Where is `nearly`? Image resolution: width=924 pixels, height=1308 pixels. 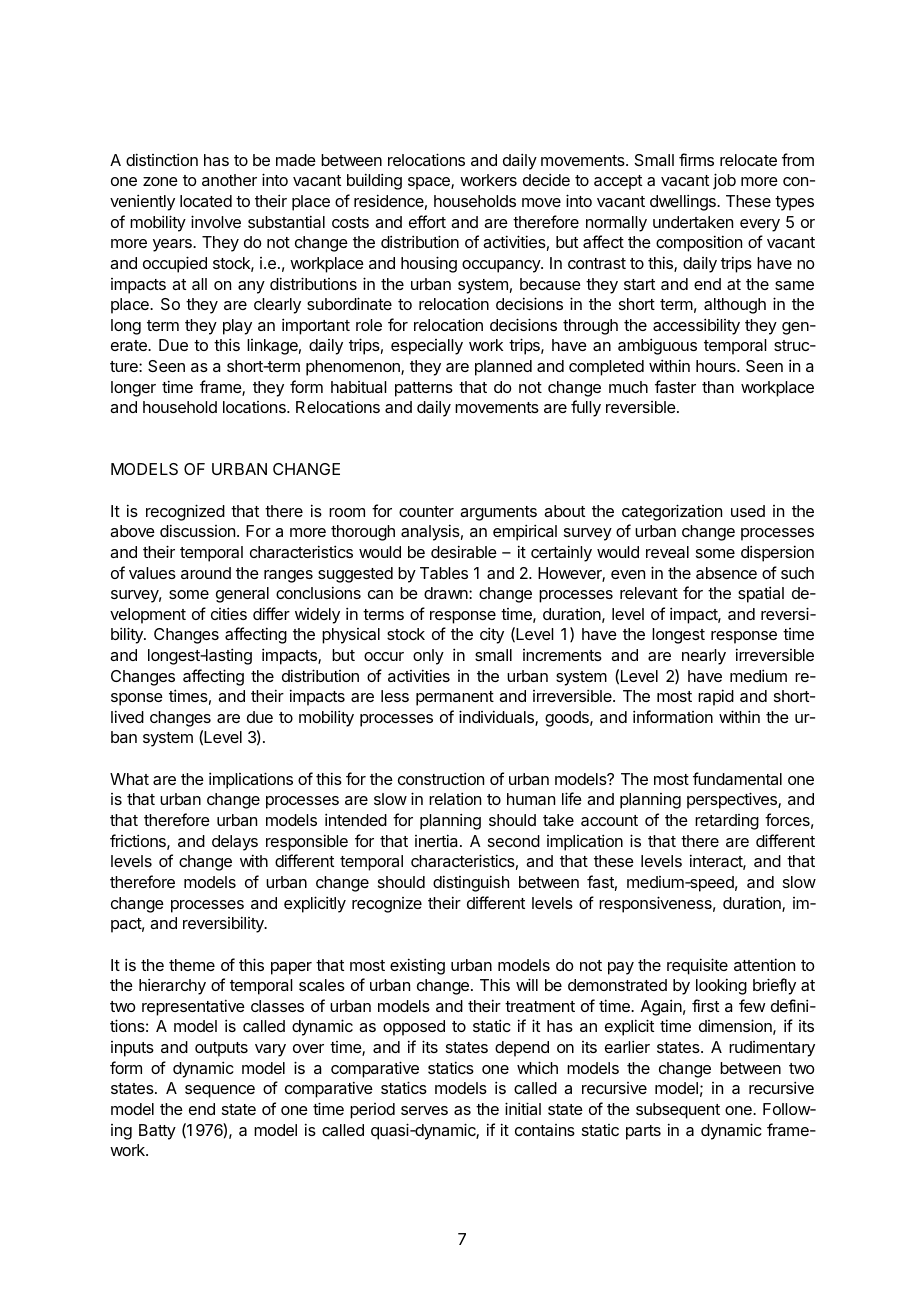
nearly is located at coordinates (704, 657).
